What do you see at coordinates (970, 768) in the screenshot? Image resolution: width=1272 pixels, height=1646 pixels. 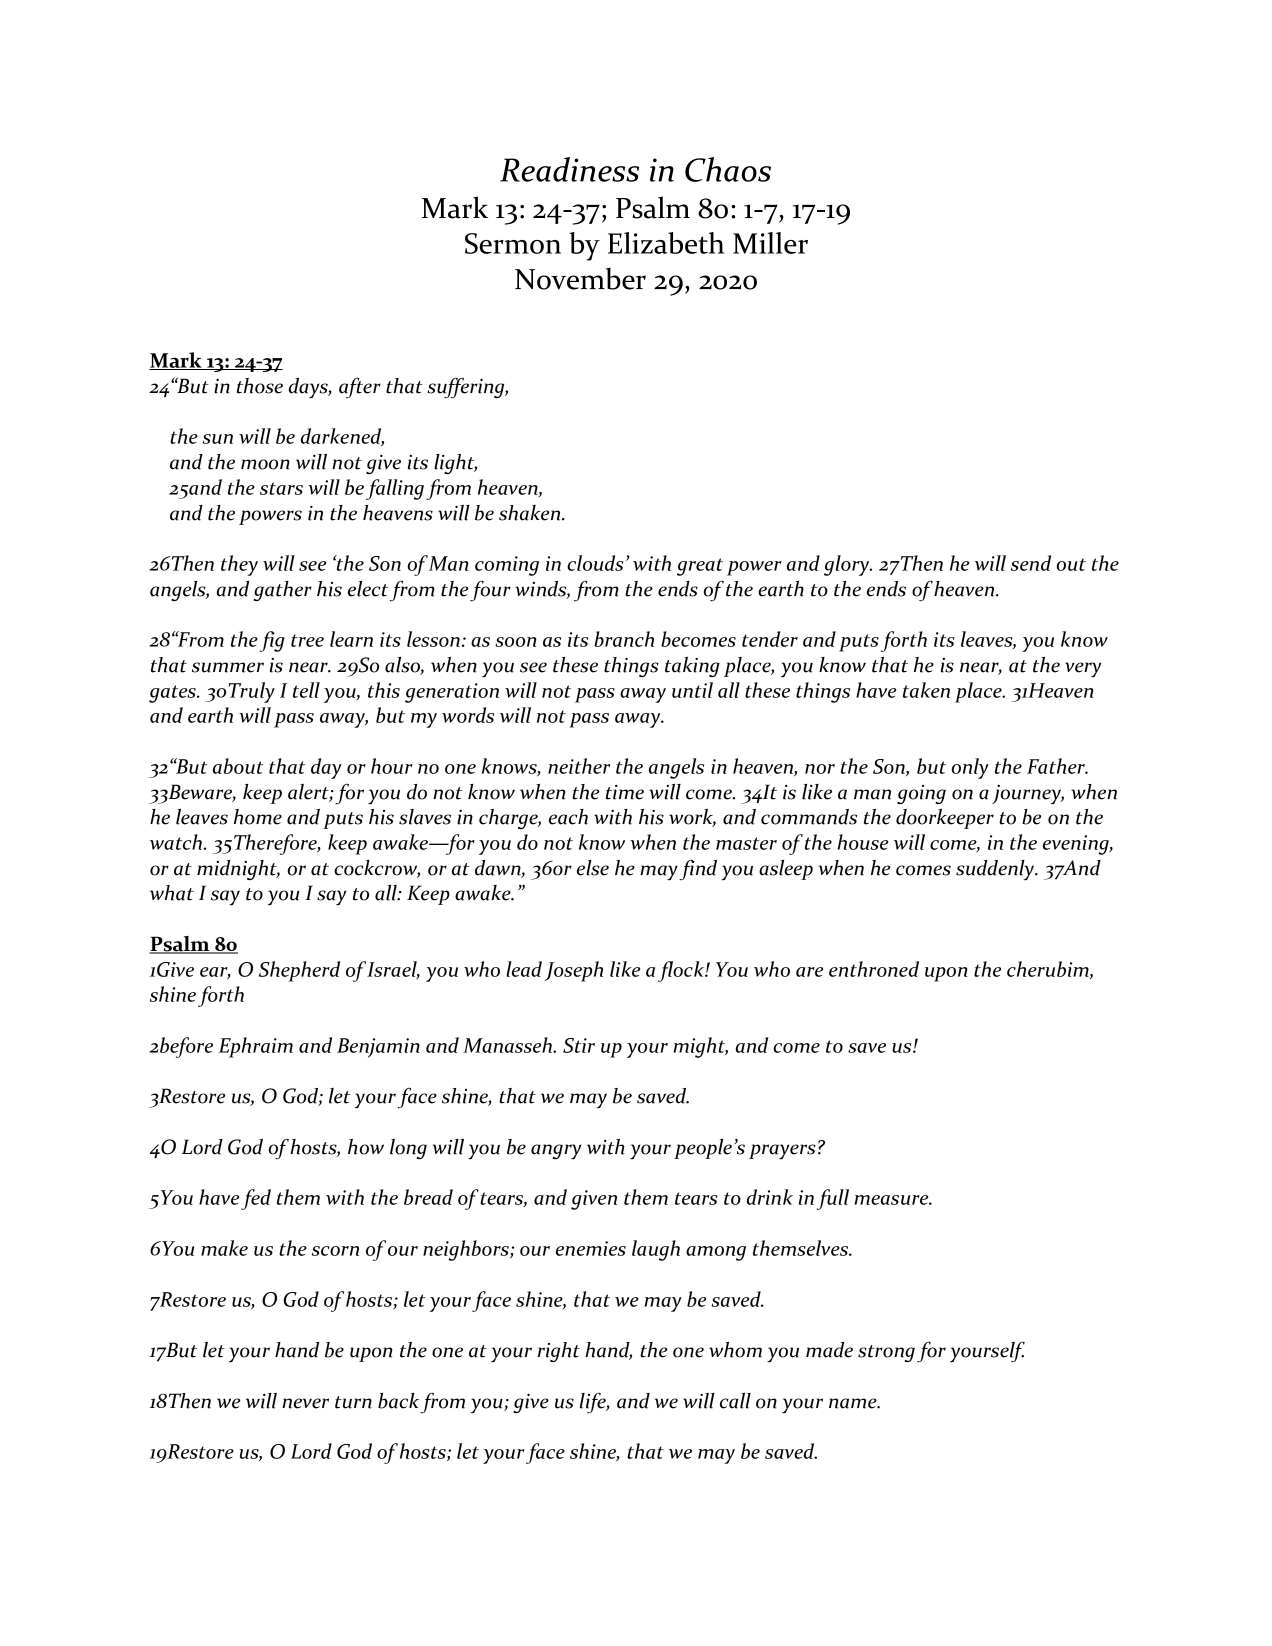 I see `only` at bounding box center [970, 768].
